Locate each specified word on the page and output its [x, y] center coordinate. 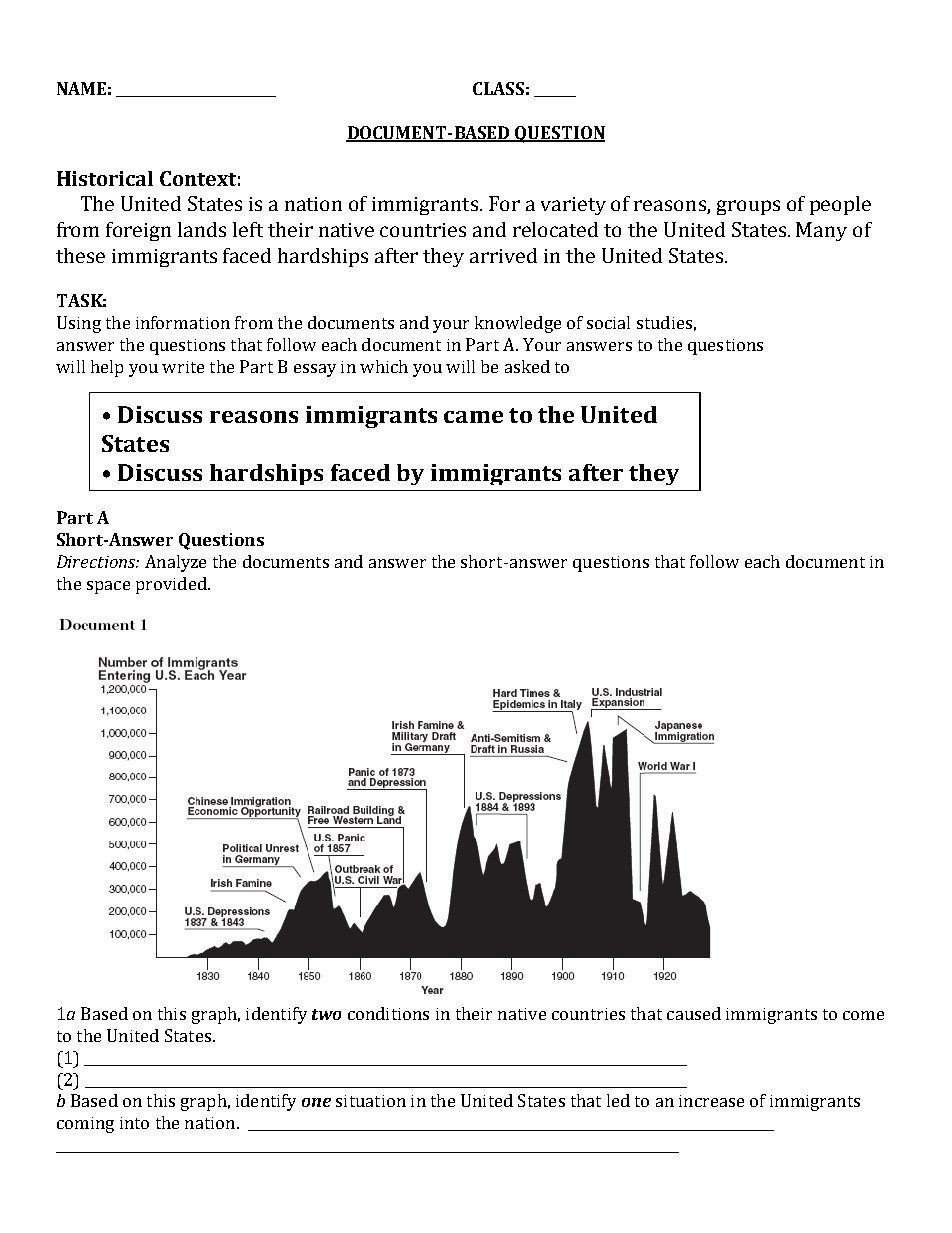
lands [202, 229]
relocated [555, 229]
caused [694, 1013]
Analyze [175, 563]
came [473, 417]
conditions [388, 1013]
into [134, 1123]
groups [748, 207]
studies [664, 322]
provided [172, 585]
